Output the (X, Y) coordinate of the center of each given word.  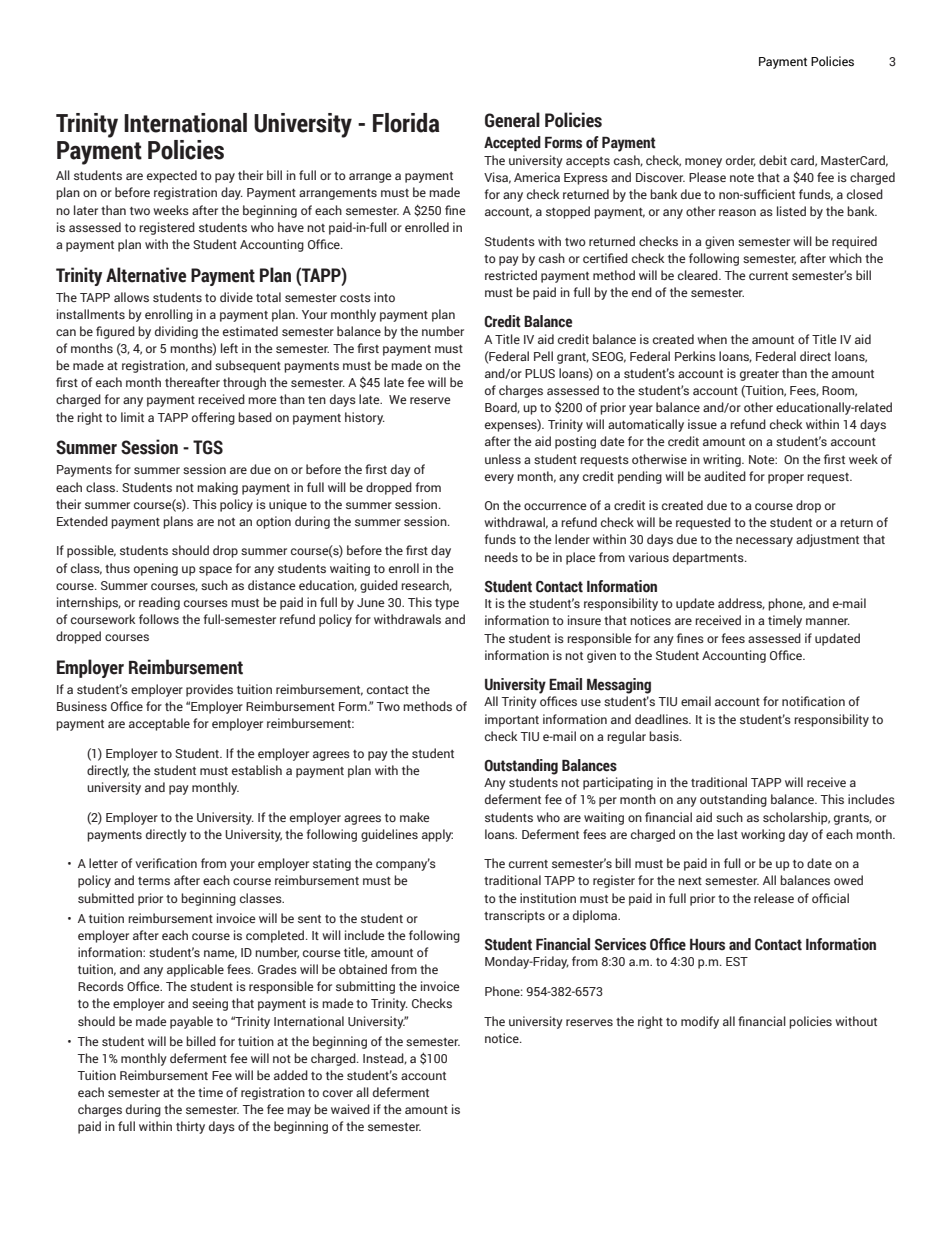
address (741, 604)
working (763, 835)
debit (773, 160)
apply (437, 835)
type (447, 604)
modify (700, 1022)
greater (759, 375)
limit (132, 417)
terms (154, 881)
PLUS (540, 373)
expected (172, 176)
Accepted (512, 143)
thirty (190, 1127)
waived (350, 1109)
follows (159, 619)
